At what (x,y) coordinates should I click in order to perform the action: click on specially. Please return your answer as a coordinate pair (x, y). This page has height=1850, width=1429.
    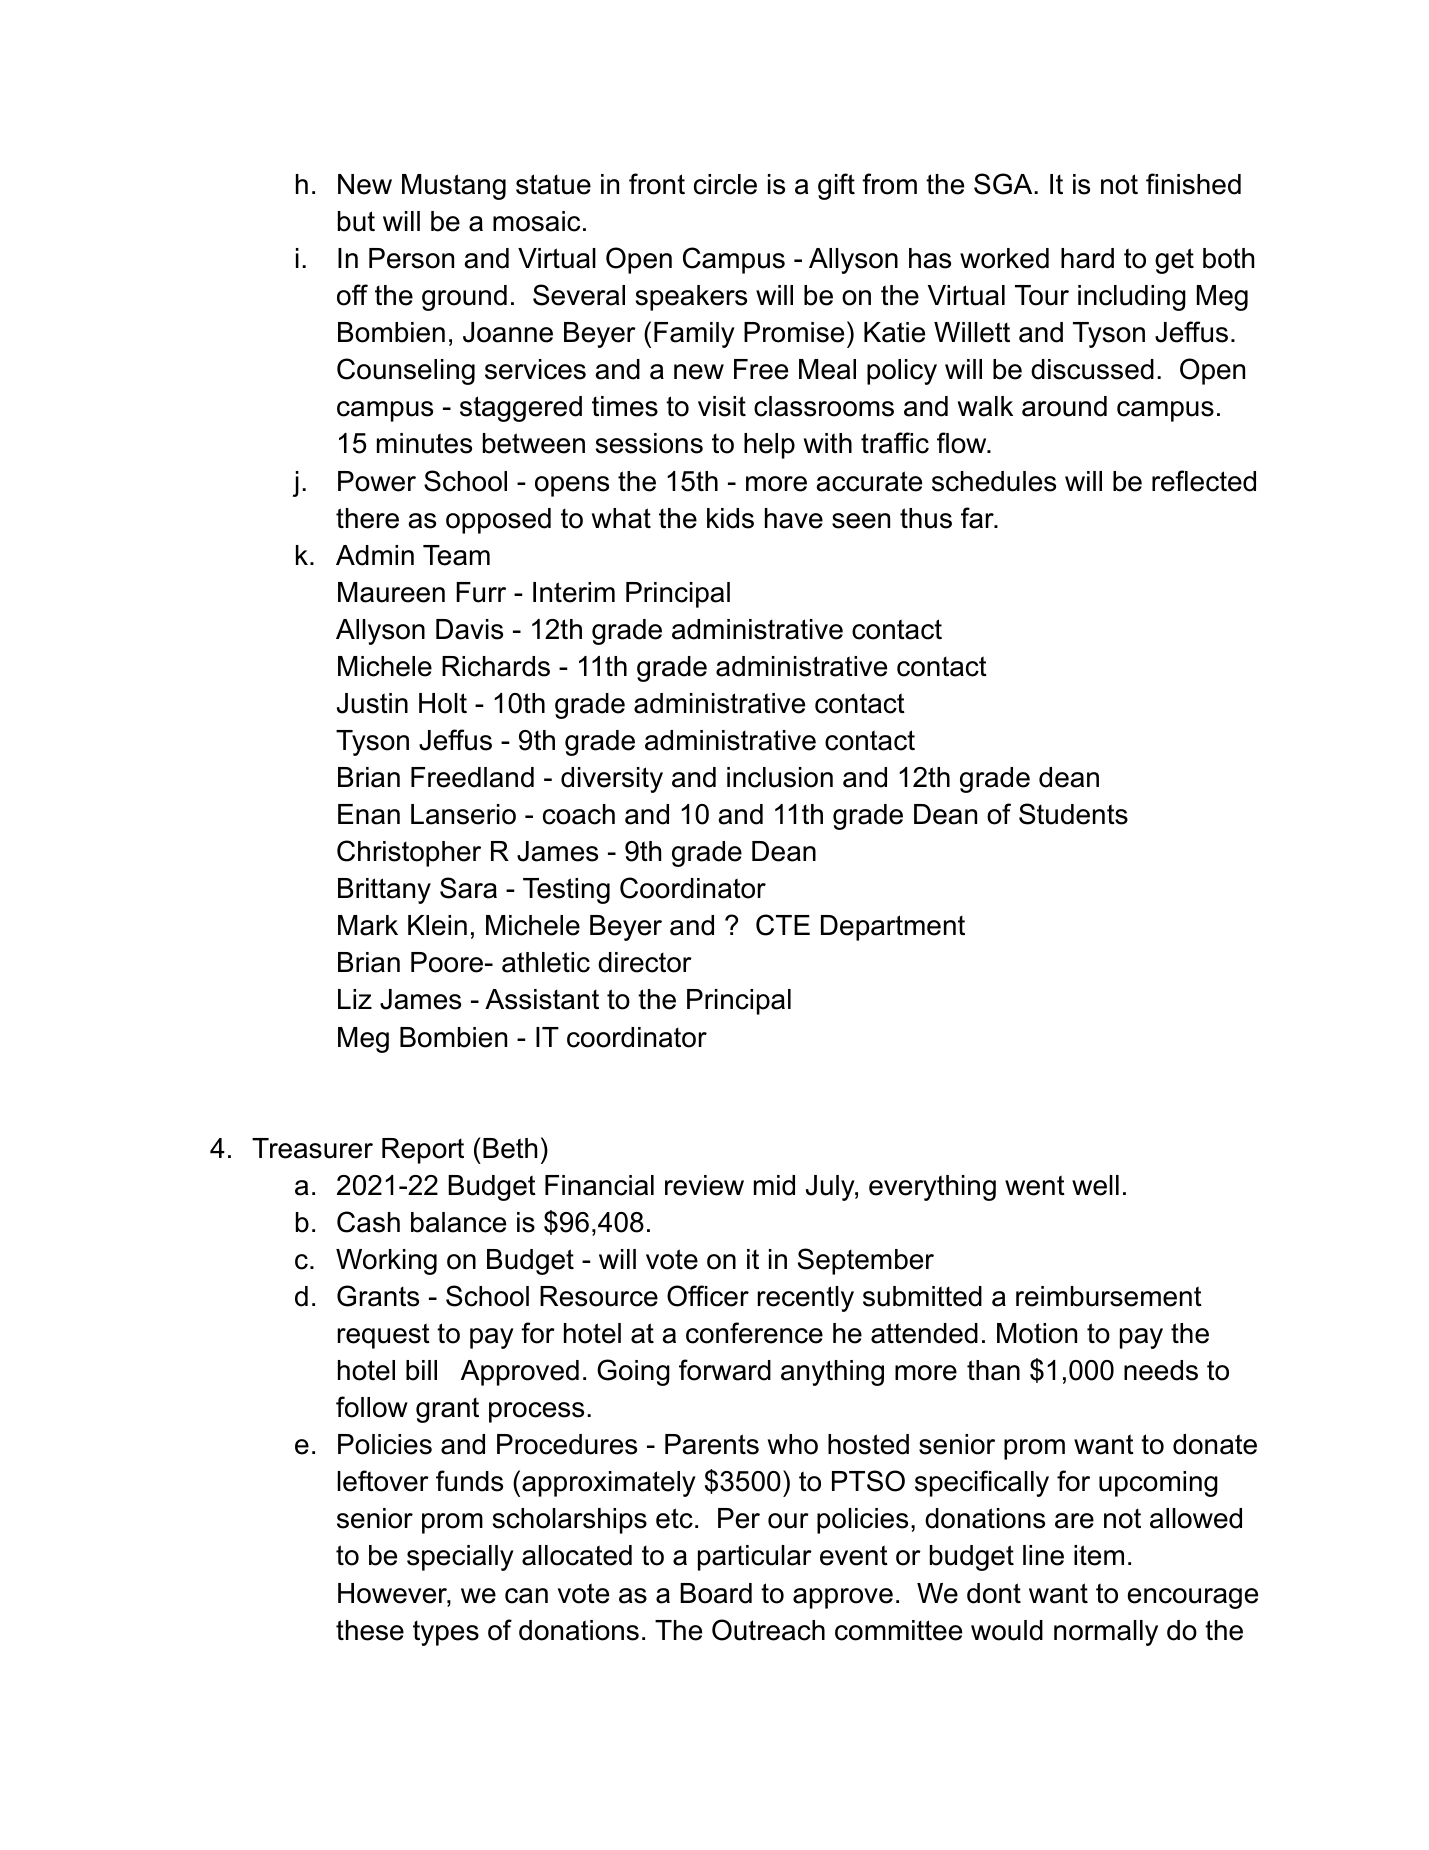
    Looking at the image, I should click on (460, 1558).
